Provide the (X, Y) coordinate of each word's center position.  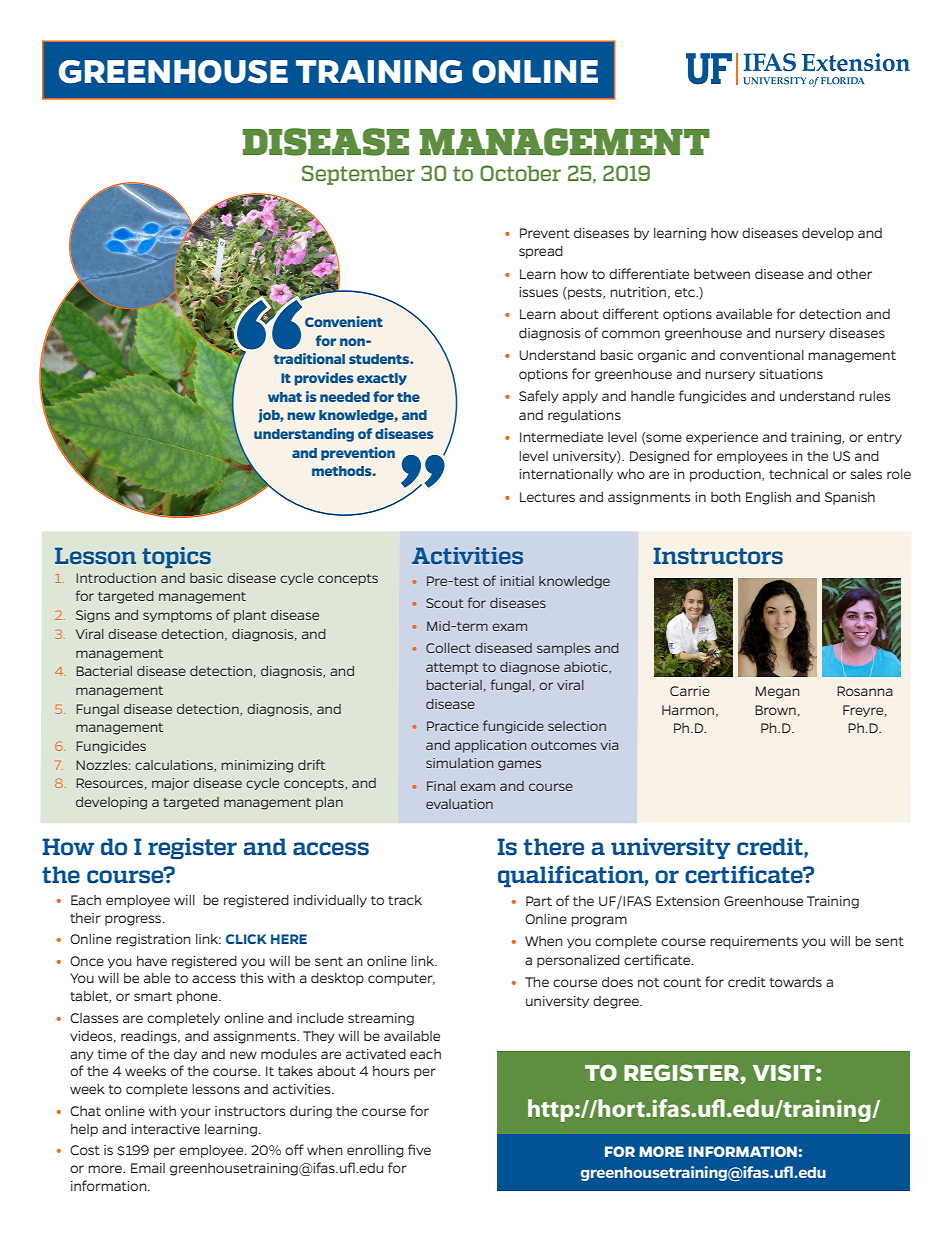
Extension (688, 901)
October (520, 173)
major (170, 784)
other (854, 274)
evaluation (459, 804)
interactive (165, 1129)
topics (176, 557)
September (358, 175)
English (768, 498)
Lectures (547, 497)
